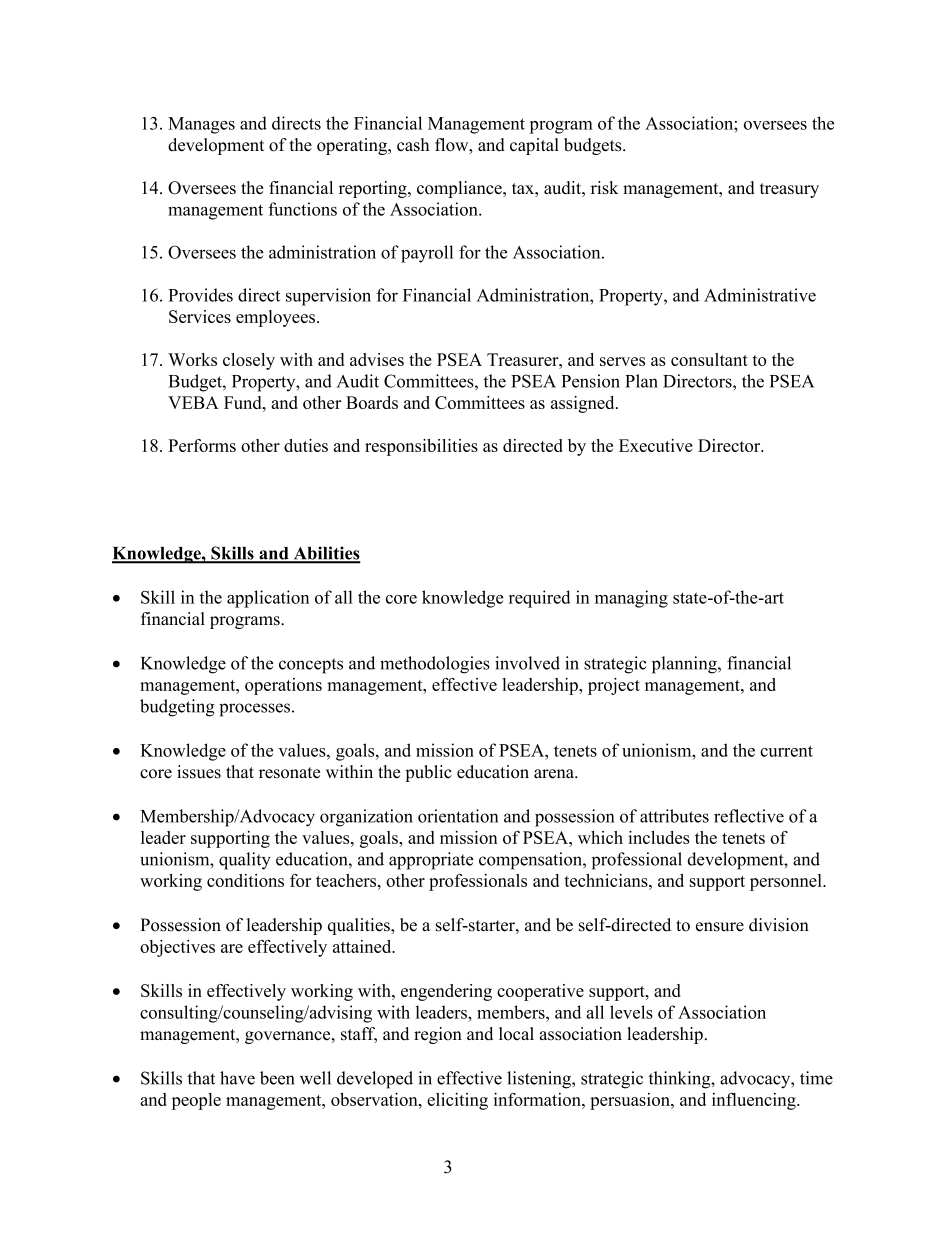  Describe the element at coordinates (527, 663) in the screenshot. I see `involved` at that location.
